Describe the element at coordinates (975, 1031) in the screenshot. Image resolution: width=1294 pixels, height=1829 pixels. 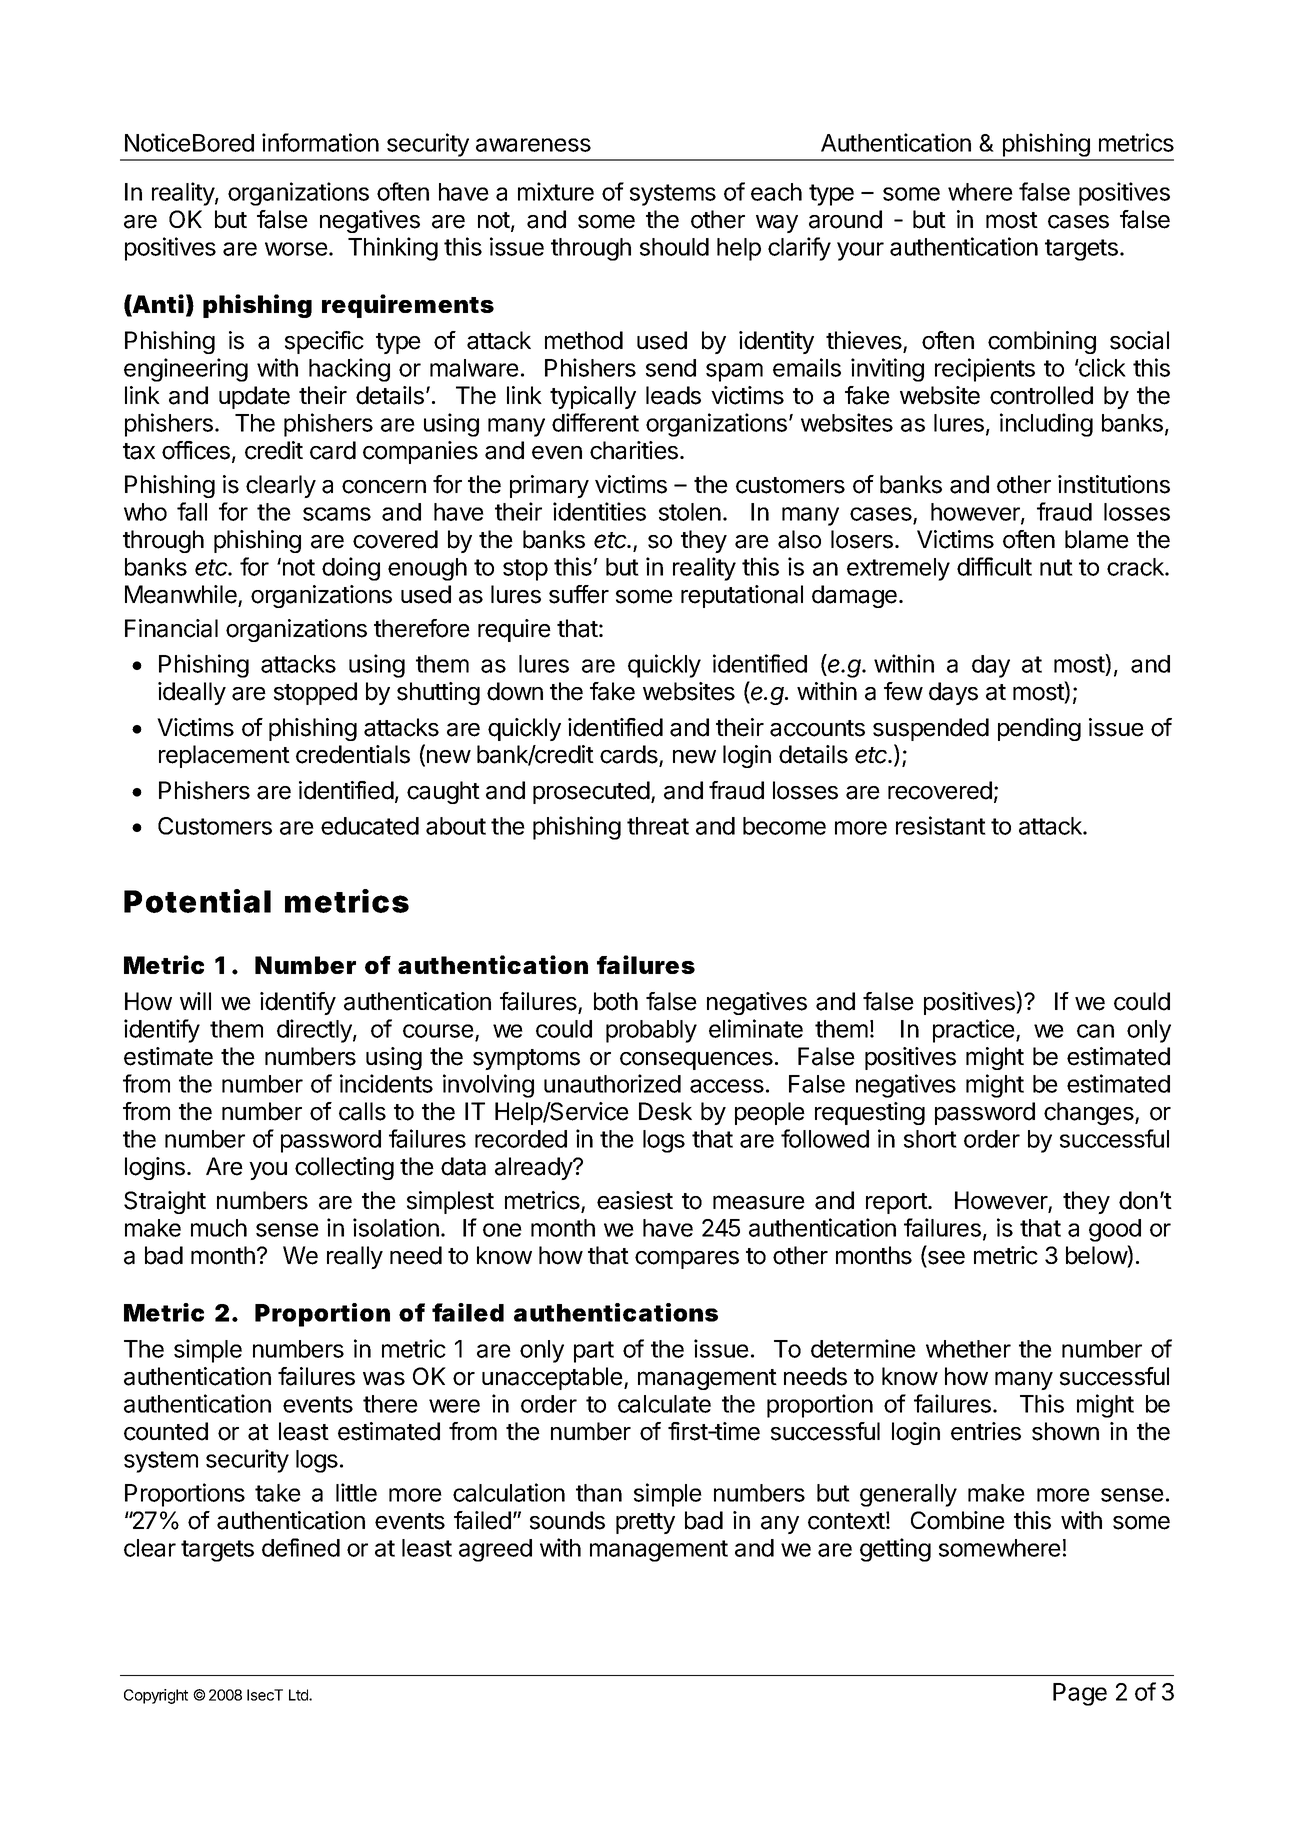
I see `practice` at that location.
